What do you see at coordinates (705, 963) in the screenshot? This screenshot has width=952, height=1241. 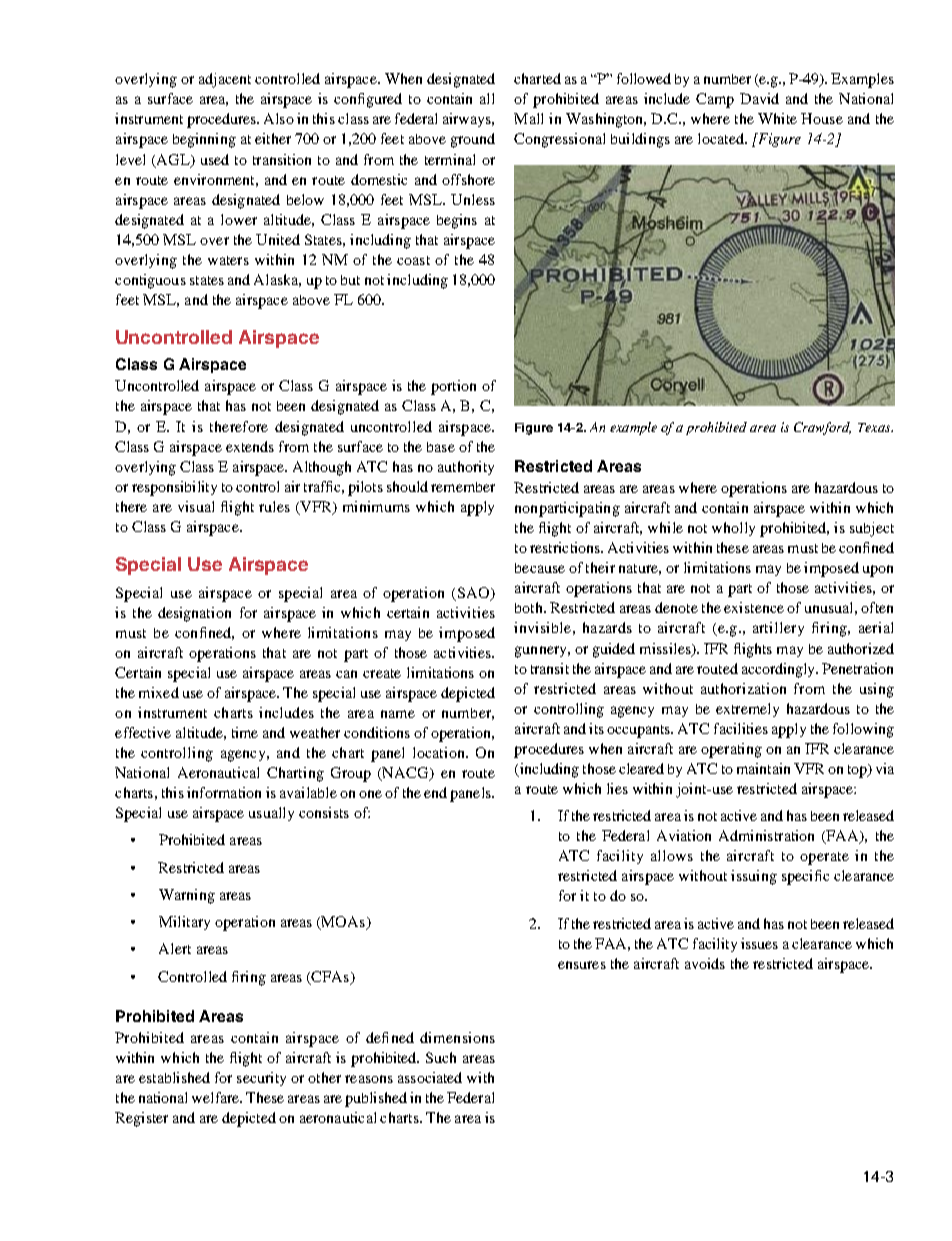 I see `avoids` at bounding box center [705, 963].
